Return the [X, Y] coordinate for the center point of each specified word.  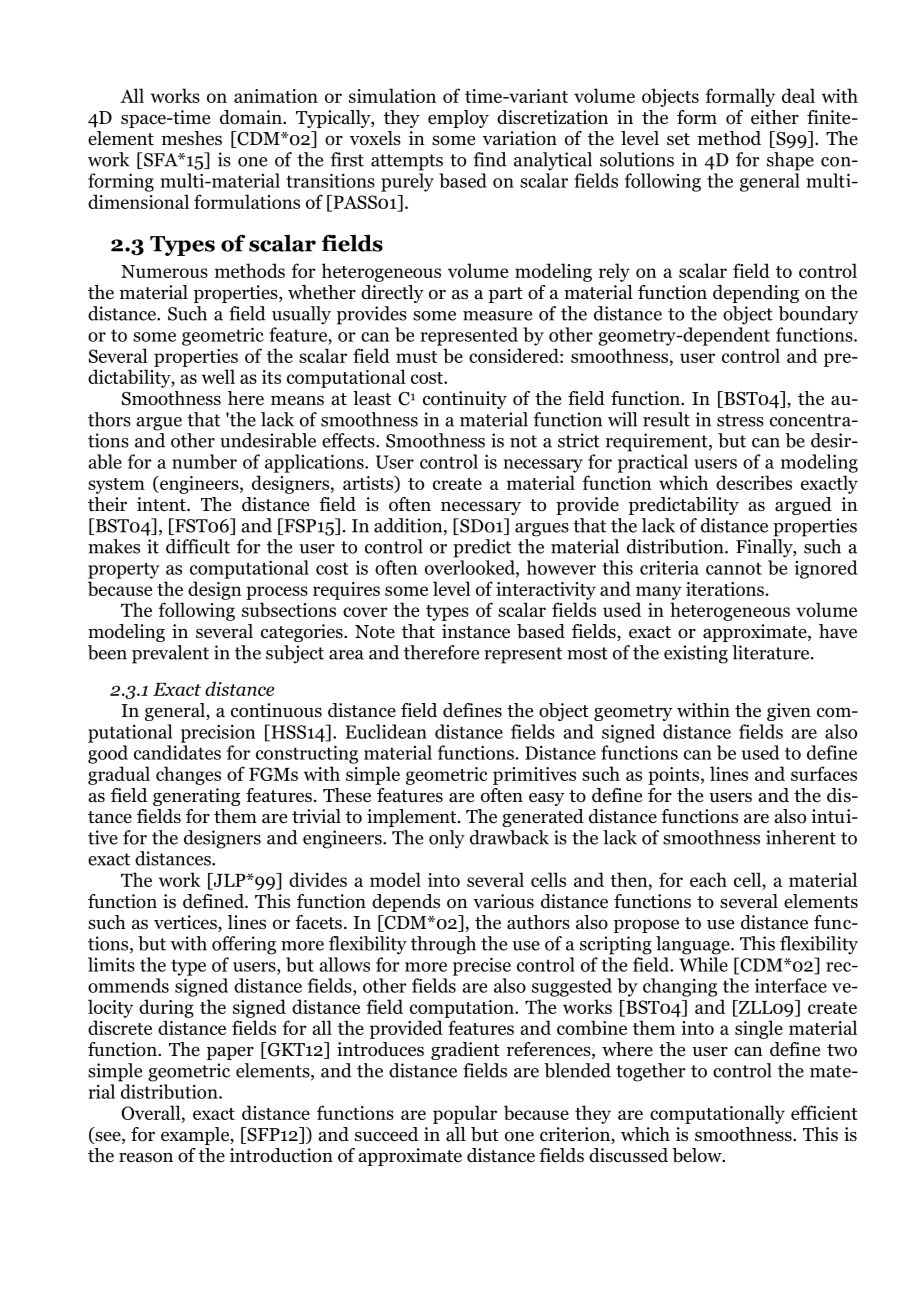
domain [252, 117]
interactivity [546, 591]
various [503, 901]
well [218, 376]
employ [458, 119]
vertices [186, 923]
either [775, 117]
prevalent [170, 654]
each [708, 879]
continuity [465, 400]
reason [146, 1157]
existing [696, 654]
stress [740, 420]
